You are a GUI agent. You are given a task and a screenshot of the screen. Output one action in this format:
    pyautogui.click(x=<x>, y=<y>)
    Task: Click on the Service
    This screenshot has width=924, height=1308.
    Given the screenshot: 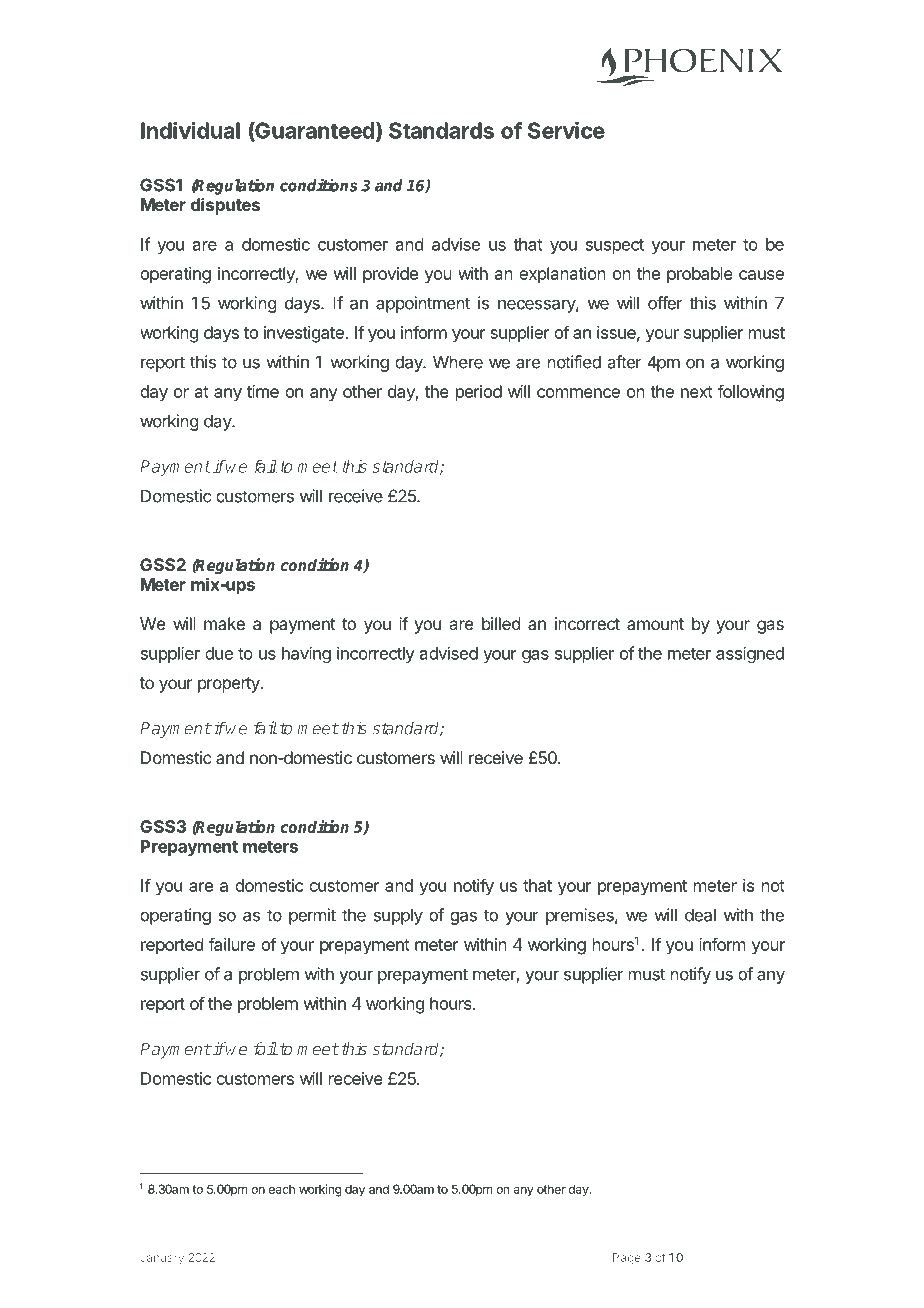 What is the action you would take?
    pyautogui.click(x=566, y=130)
